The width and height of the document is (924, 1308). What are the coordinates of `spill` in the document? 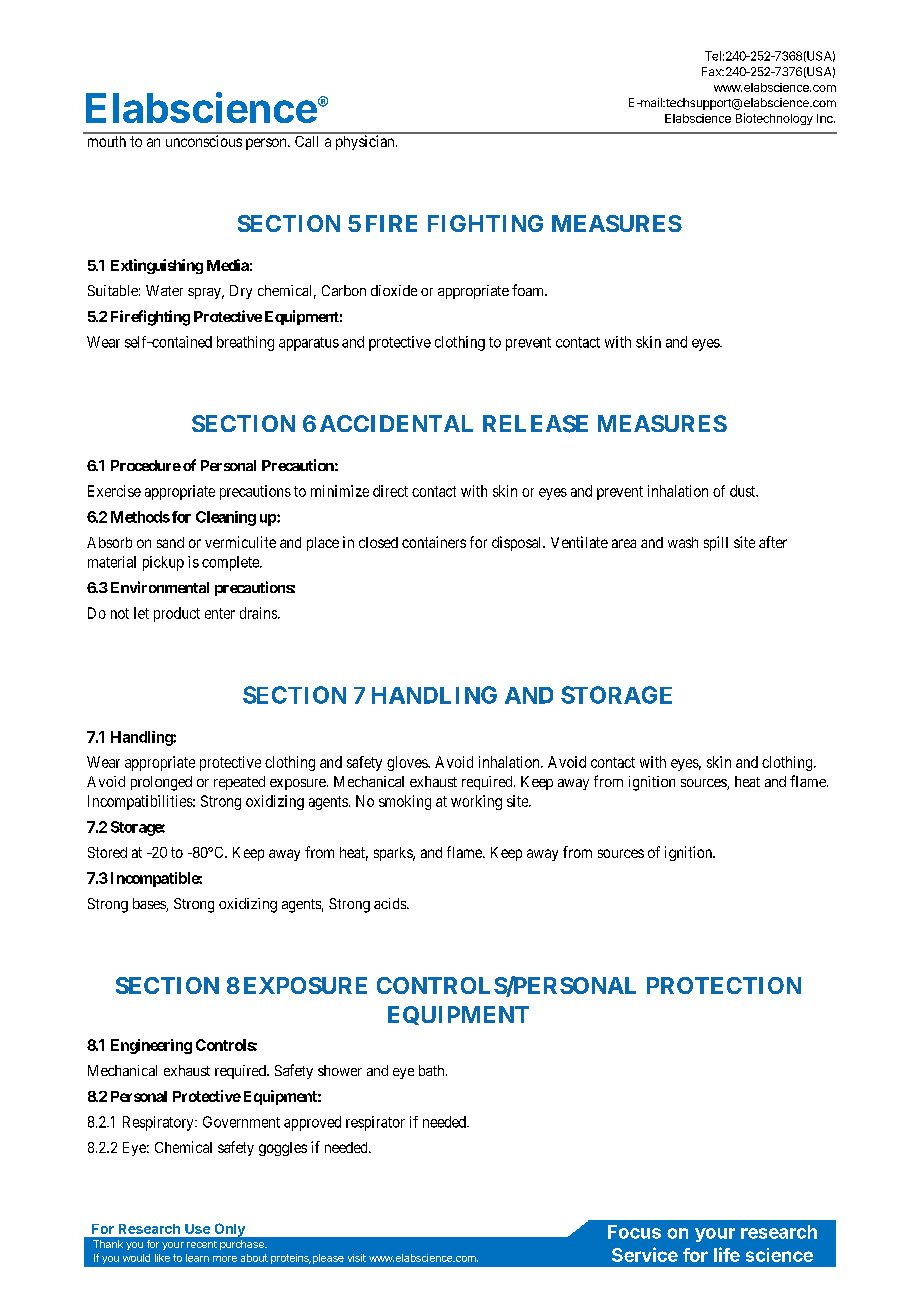 It's located at (716, 543).
